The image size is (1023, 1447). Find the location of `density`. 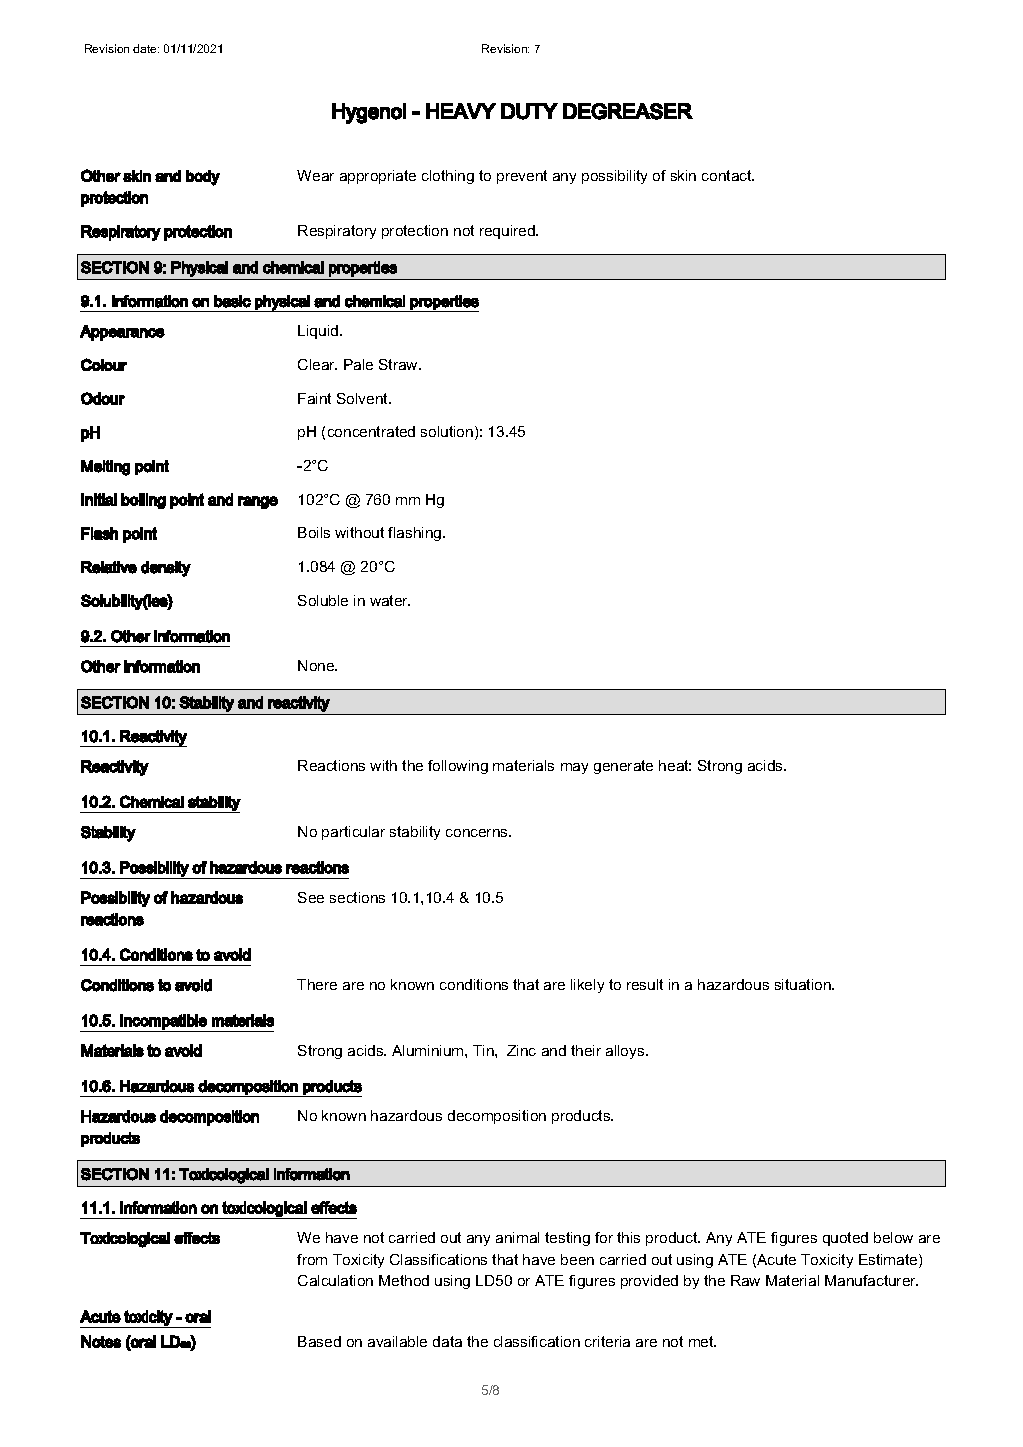

density is located at coordinates (166, 569).
